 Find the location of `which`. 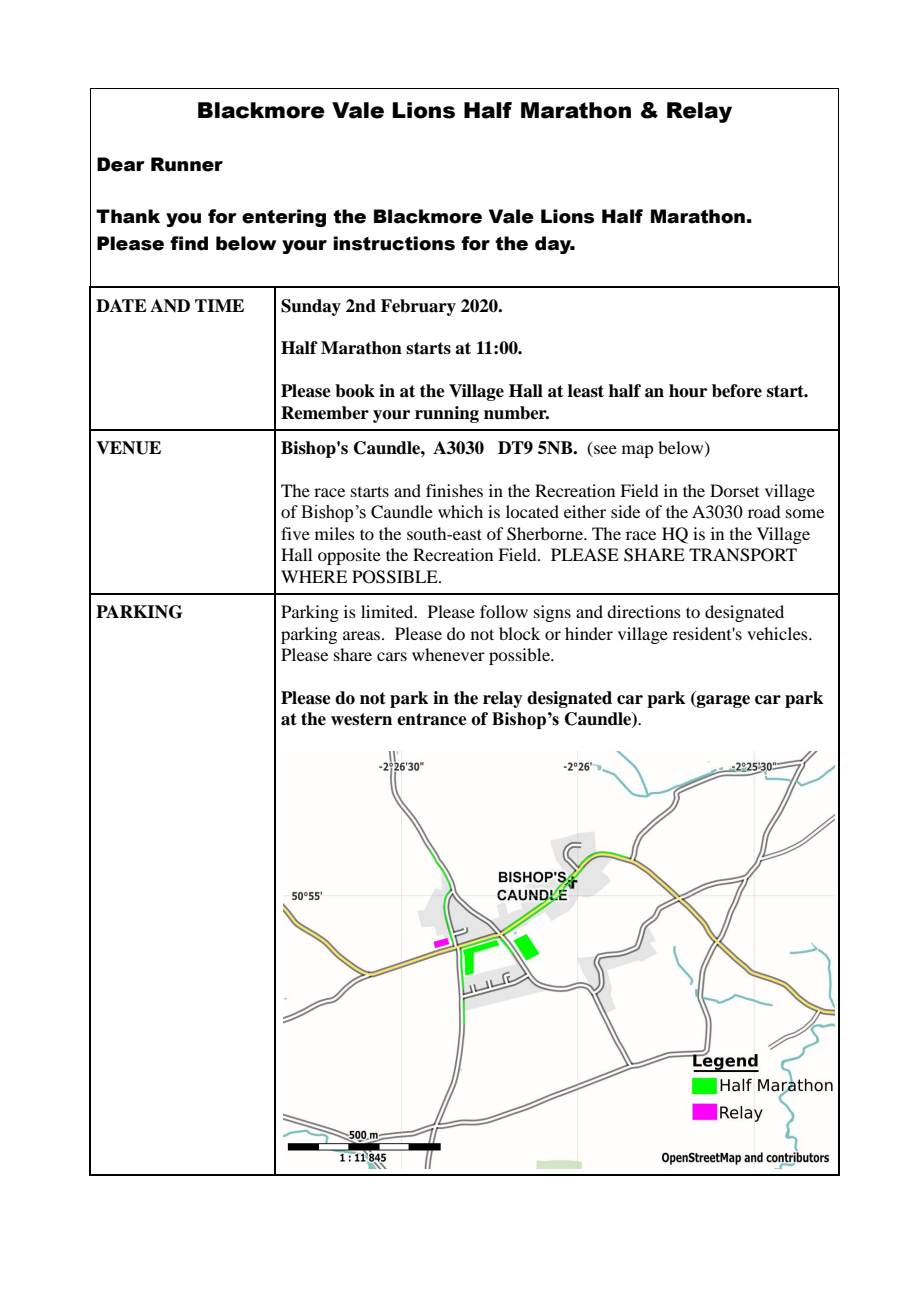

which is located at coordinates (460, 511).
